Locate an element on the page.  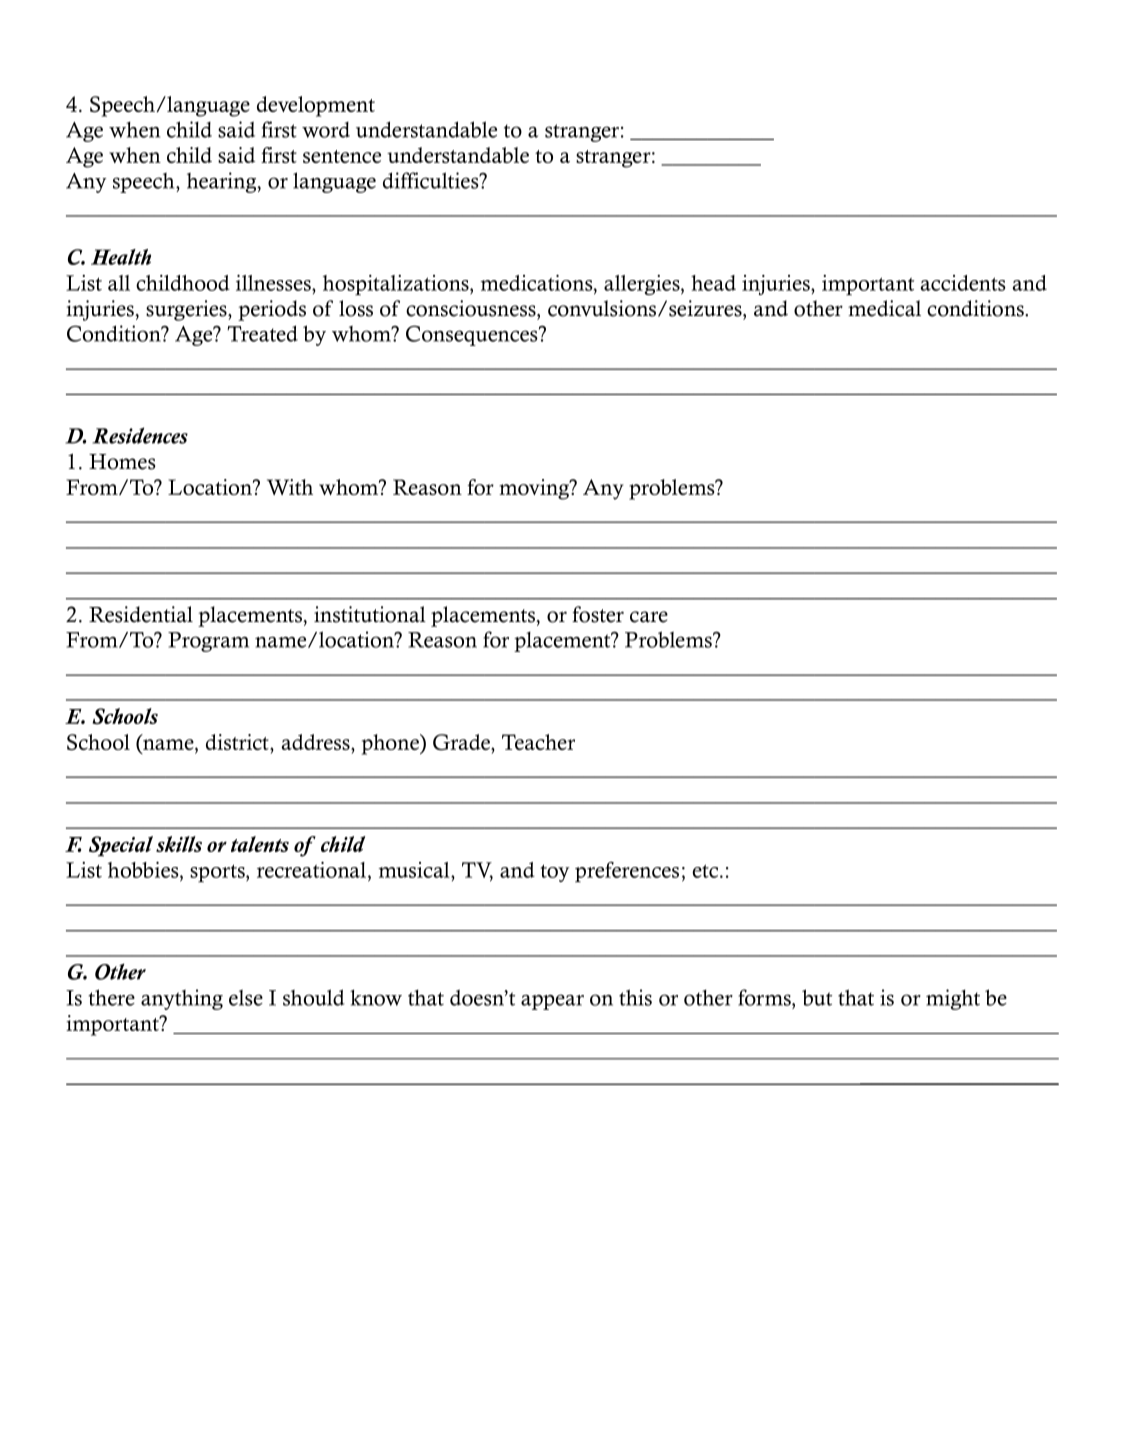
district is located at coordinates (238, 742).
